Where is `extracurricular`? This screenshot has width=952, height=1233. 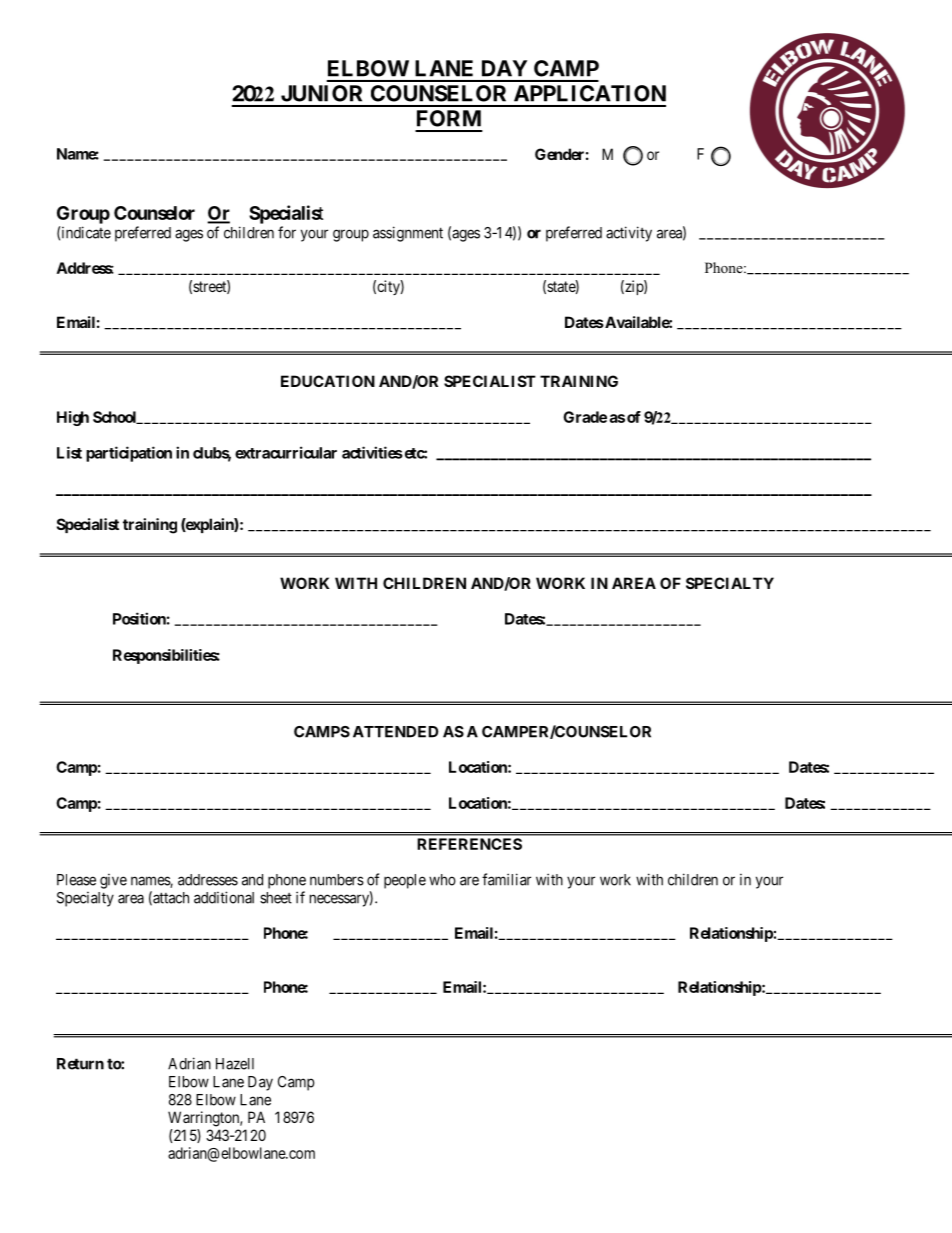 extracurricular is located at coordinates (286, 452).
